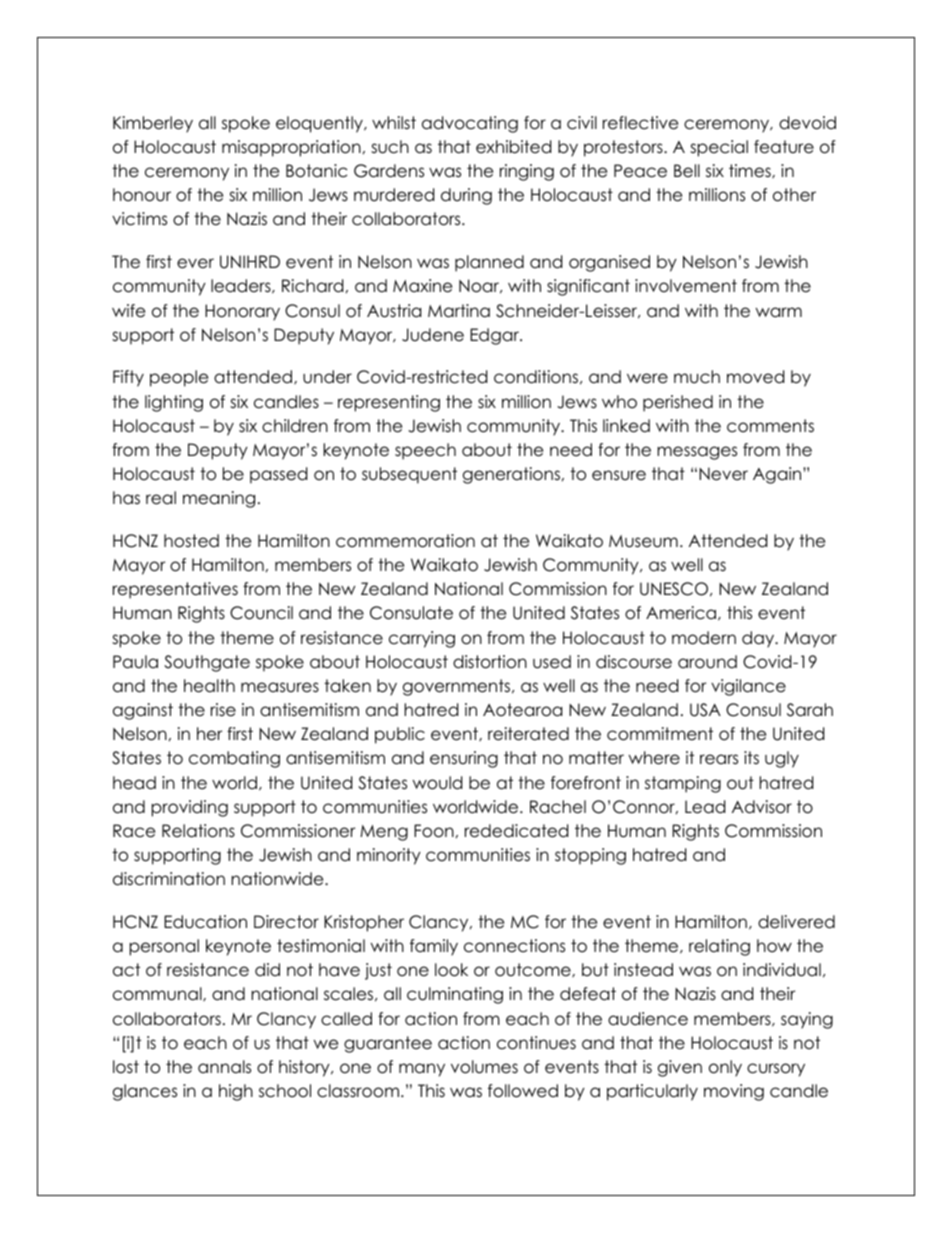 Image resolution: width=952 pixels, height=1233 pixels. I want to click on speech, so click(425, 451).
